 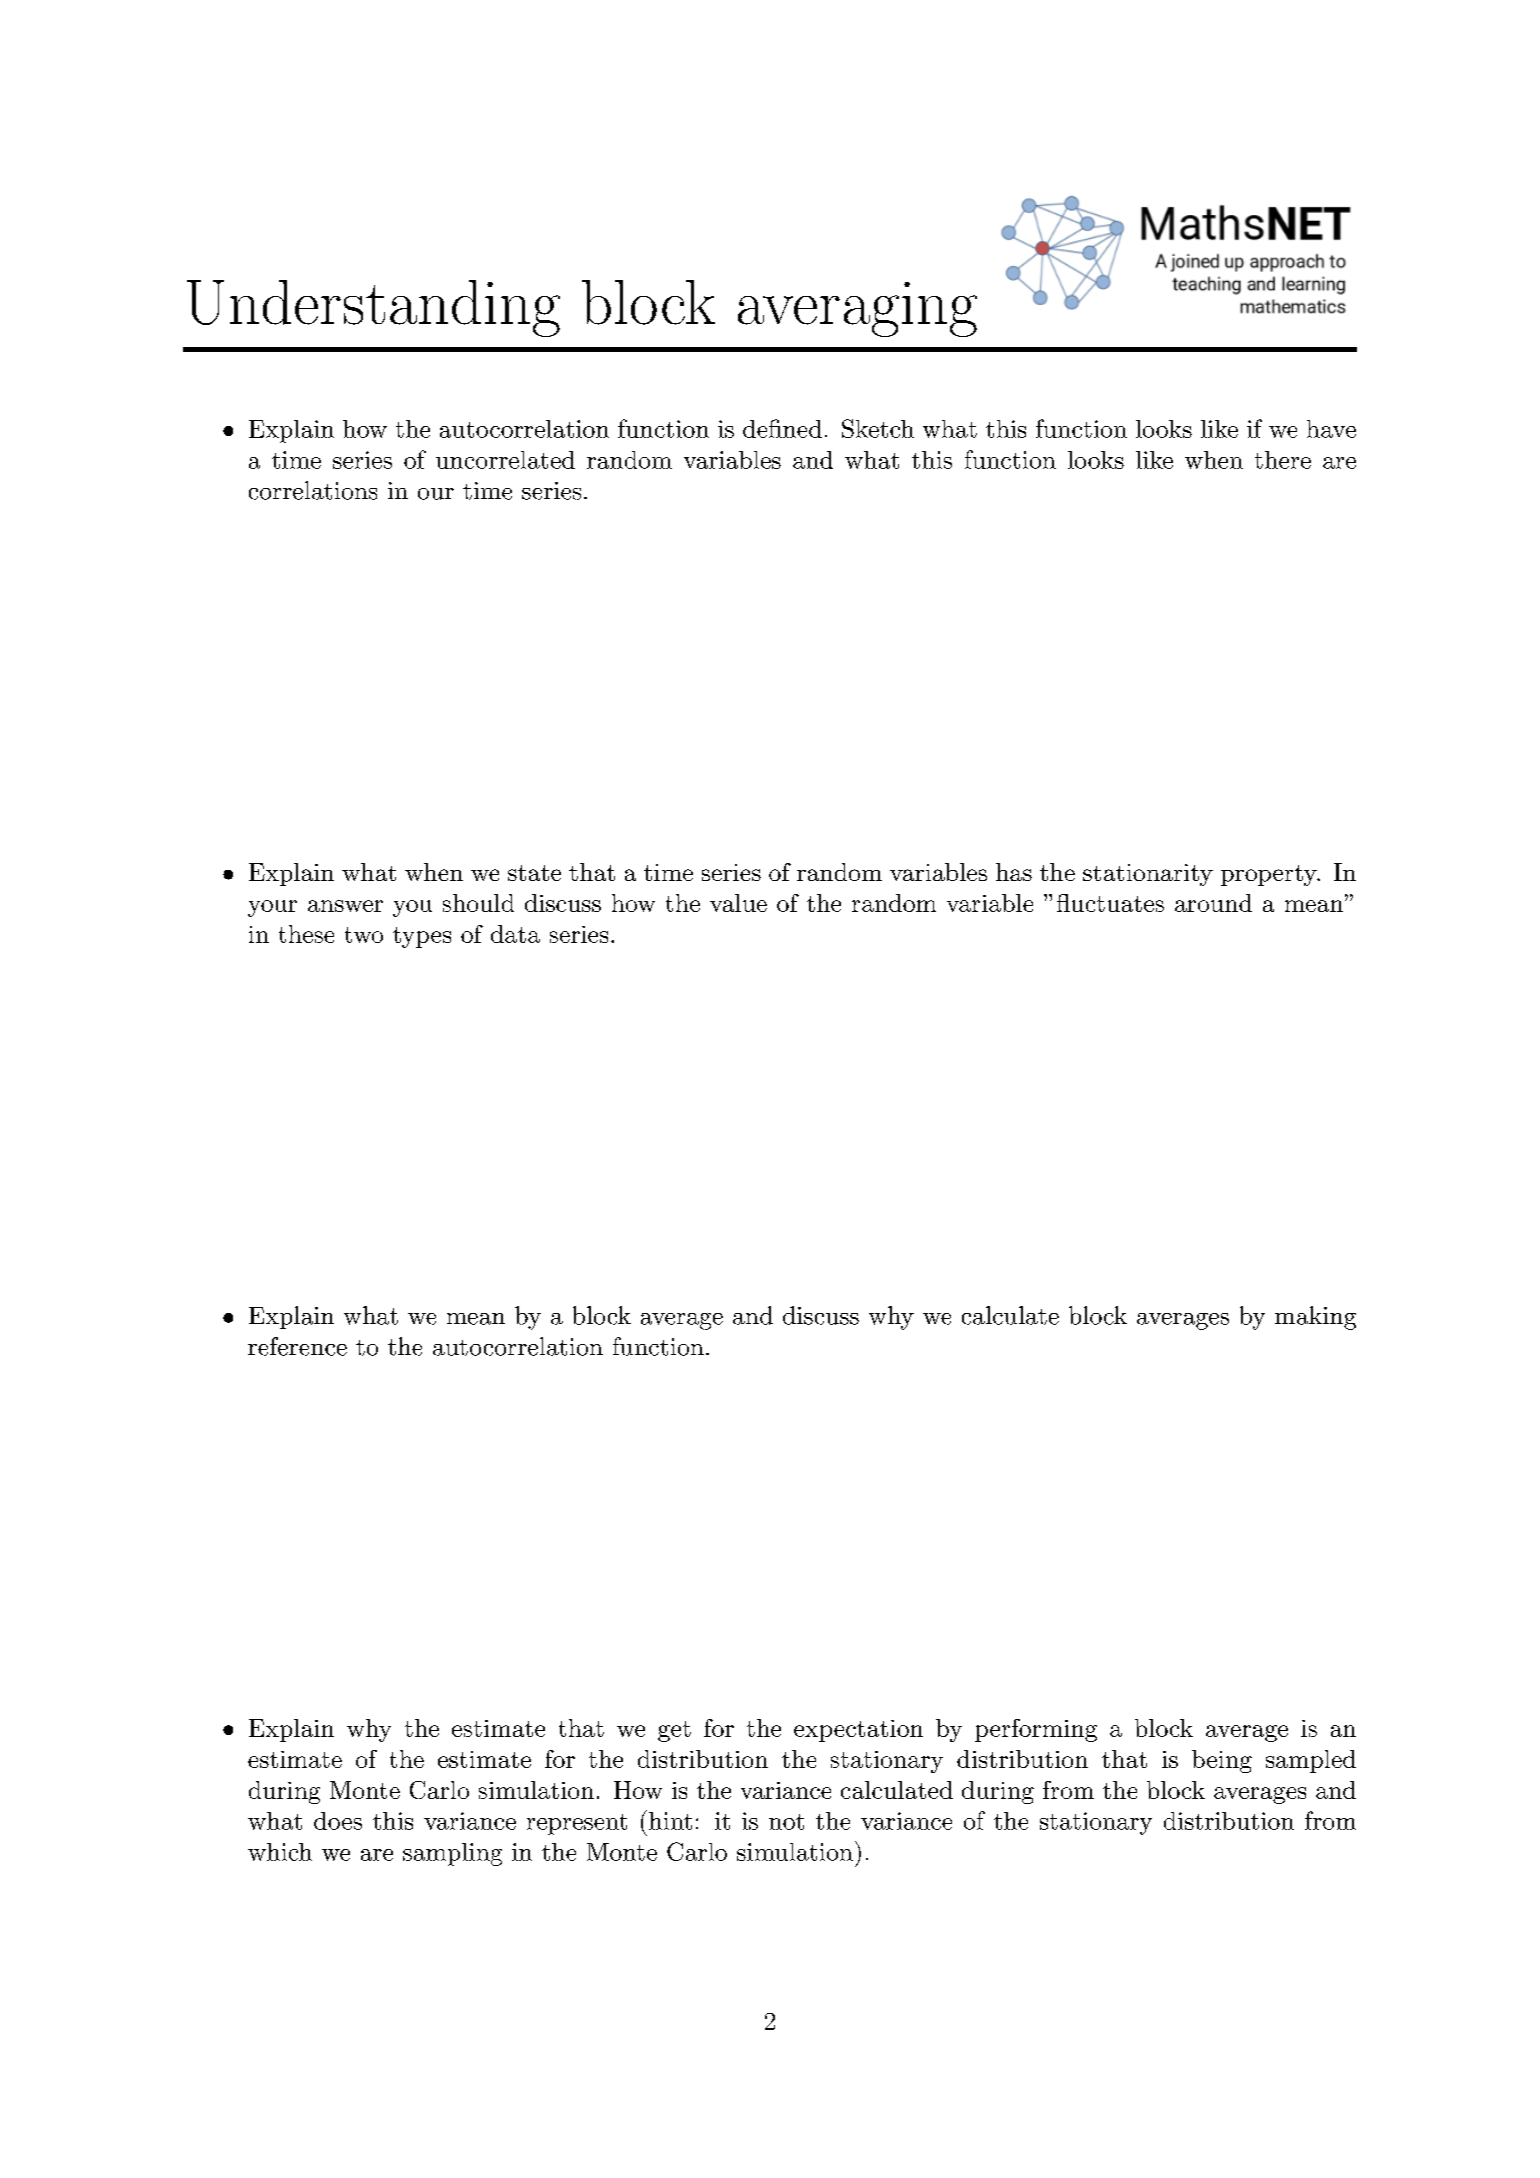 What do you see at coordinates (338, 1821) in the screenshot?
I see `does` at bounding box center [338, 1821].
